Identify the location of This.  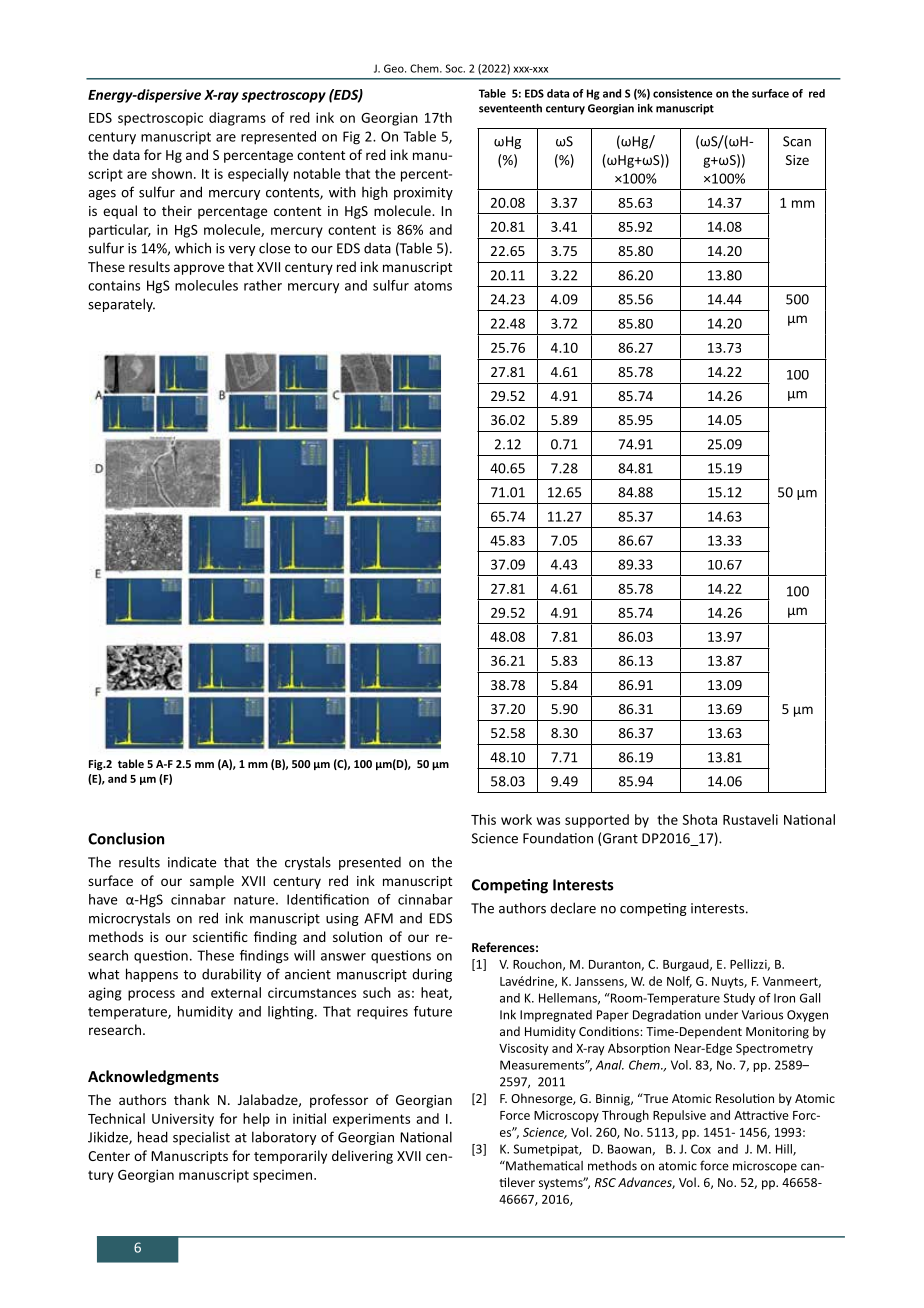
(483, 819).
